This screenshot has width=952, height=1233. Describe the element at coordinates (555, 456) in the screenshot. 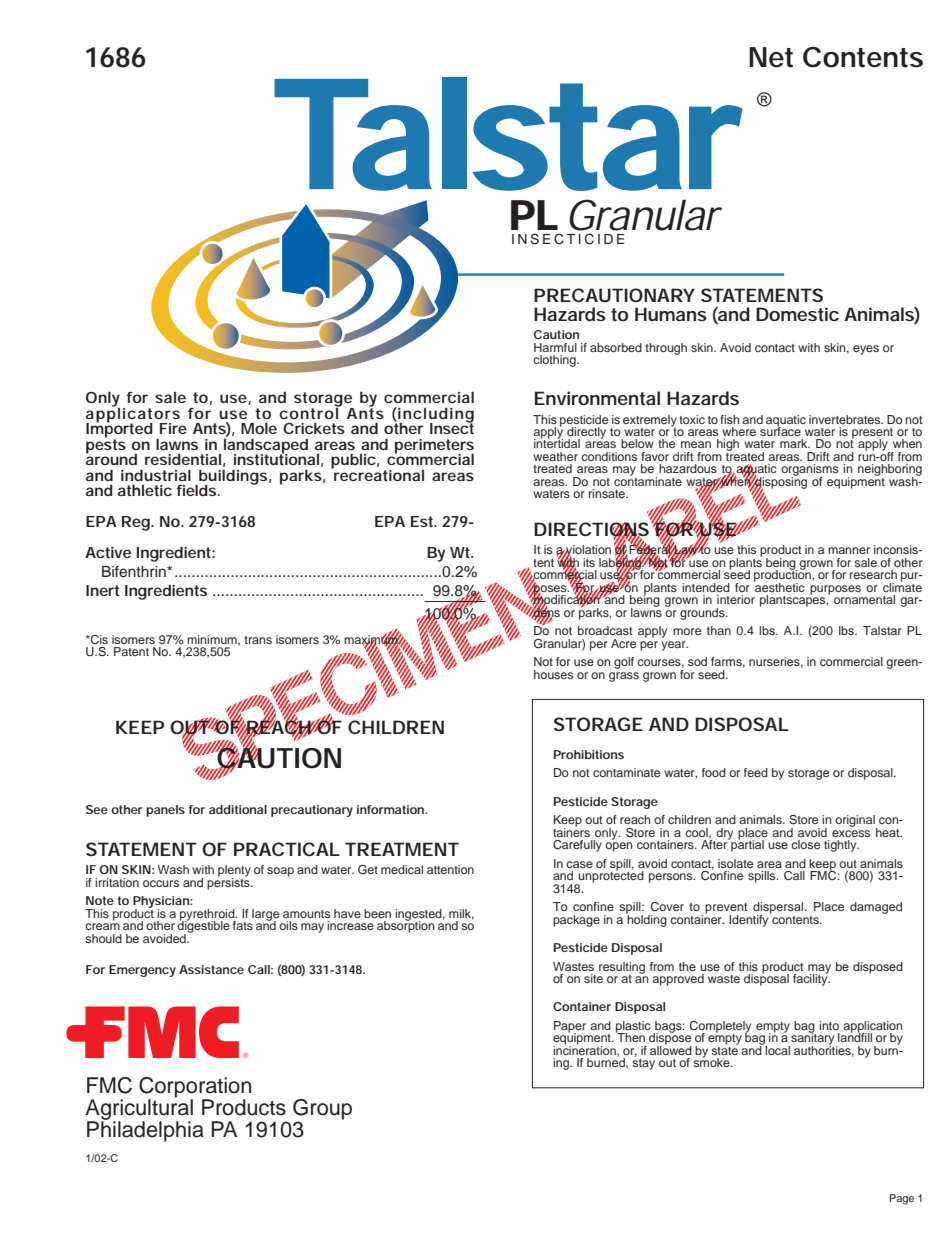

I see `weather` at that location.
